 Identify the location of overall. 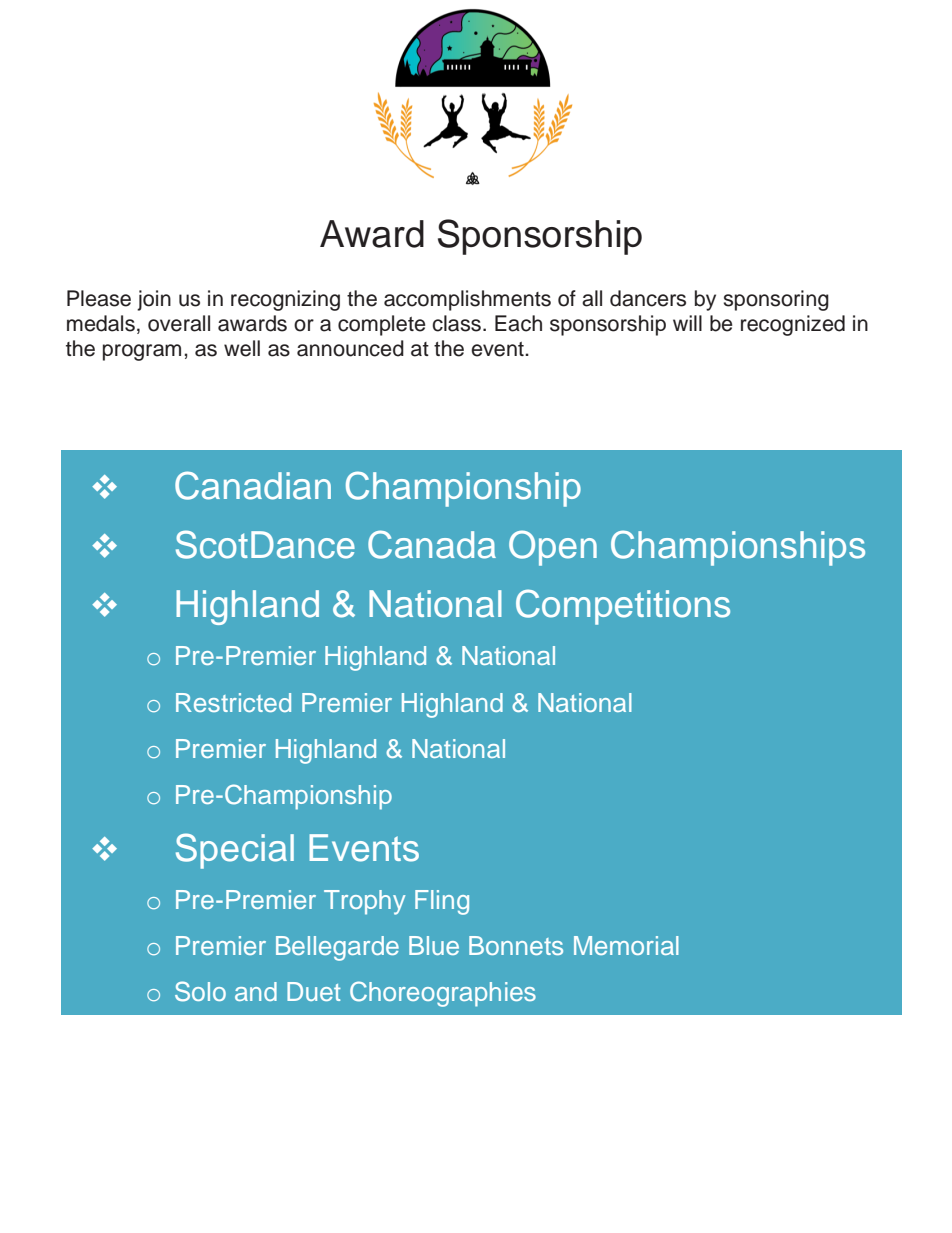
(179, 323).
